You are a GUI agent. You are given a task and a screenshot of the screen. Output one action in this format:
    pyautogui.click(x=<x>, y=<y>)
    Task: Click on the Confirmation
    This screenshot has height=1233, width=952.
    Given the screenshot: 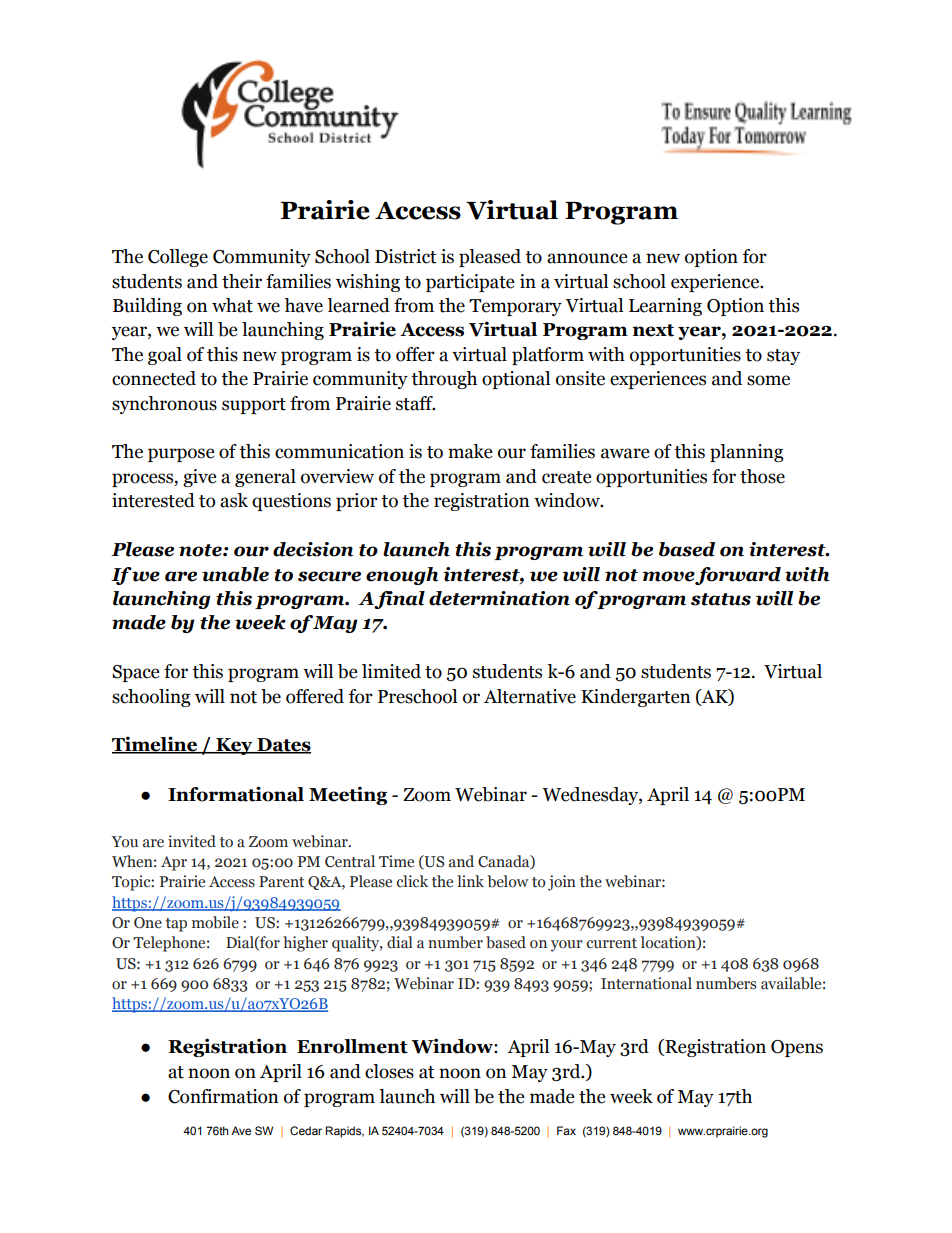 What is the action you would take?
    pyautogui.click(x=223, y=1096)
